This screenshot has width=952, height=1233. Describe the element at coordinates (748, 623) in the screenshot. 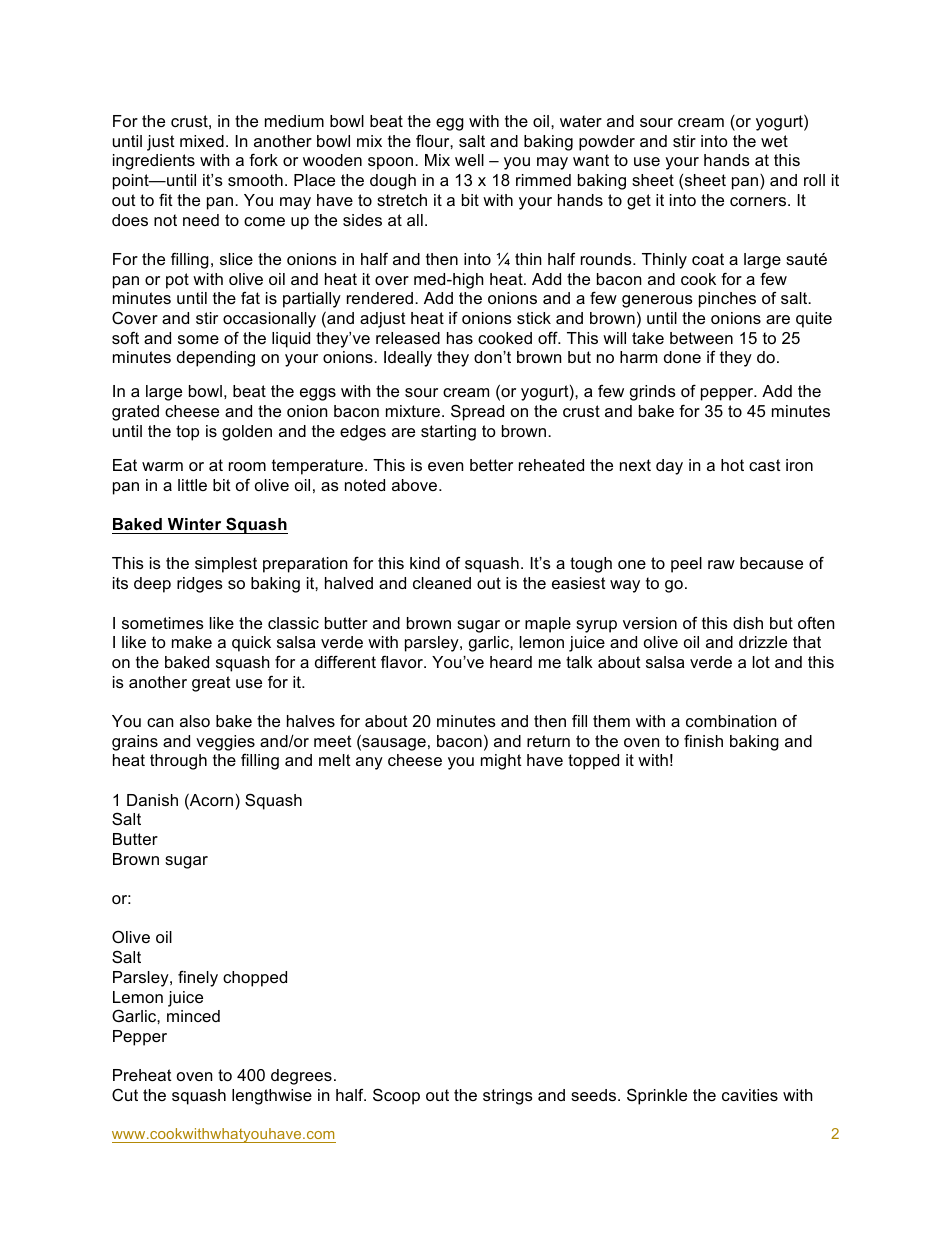

I see `dish` at that location.
